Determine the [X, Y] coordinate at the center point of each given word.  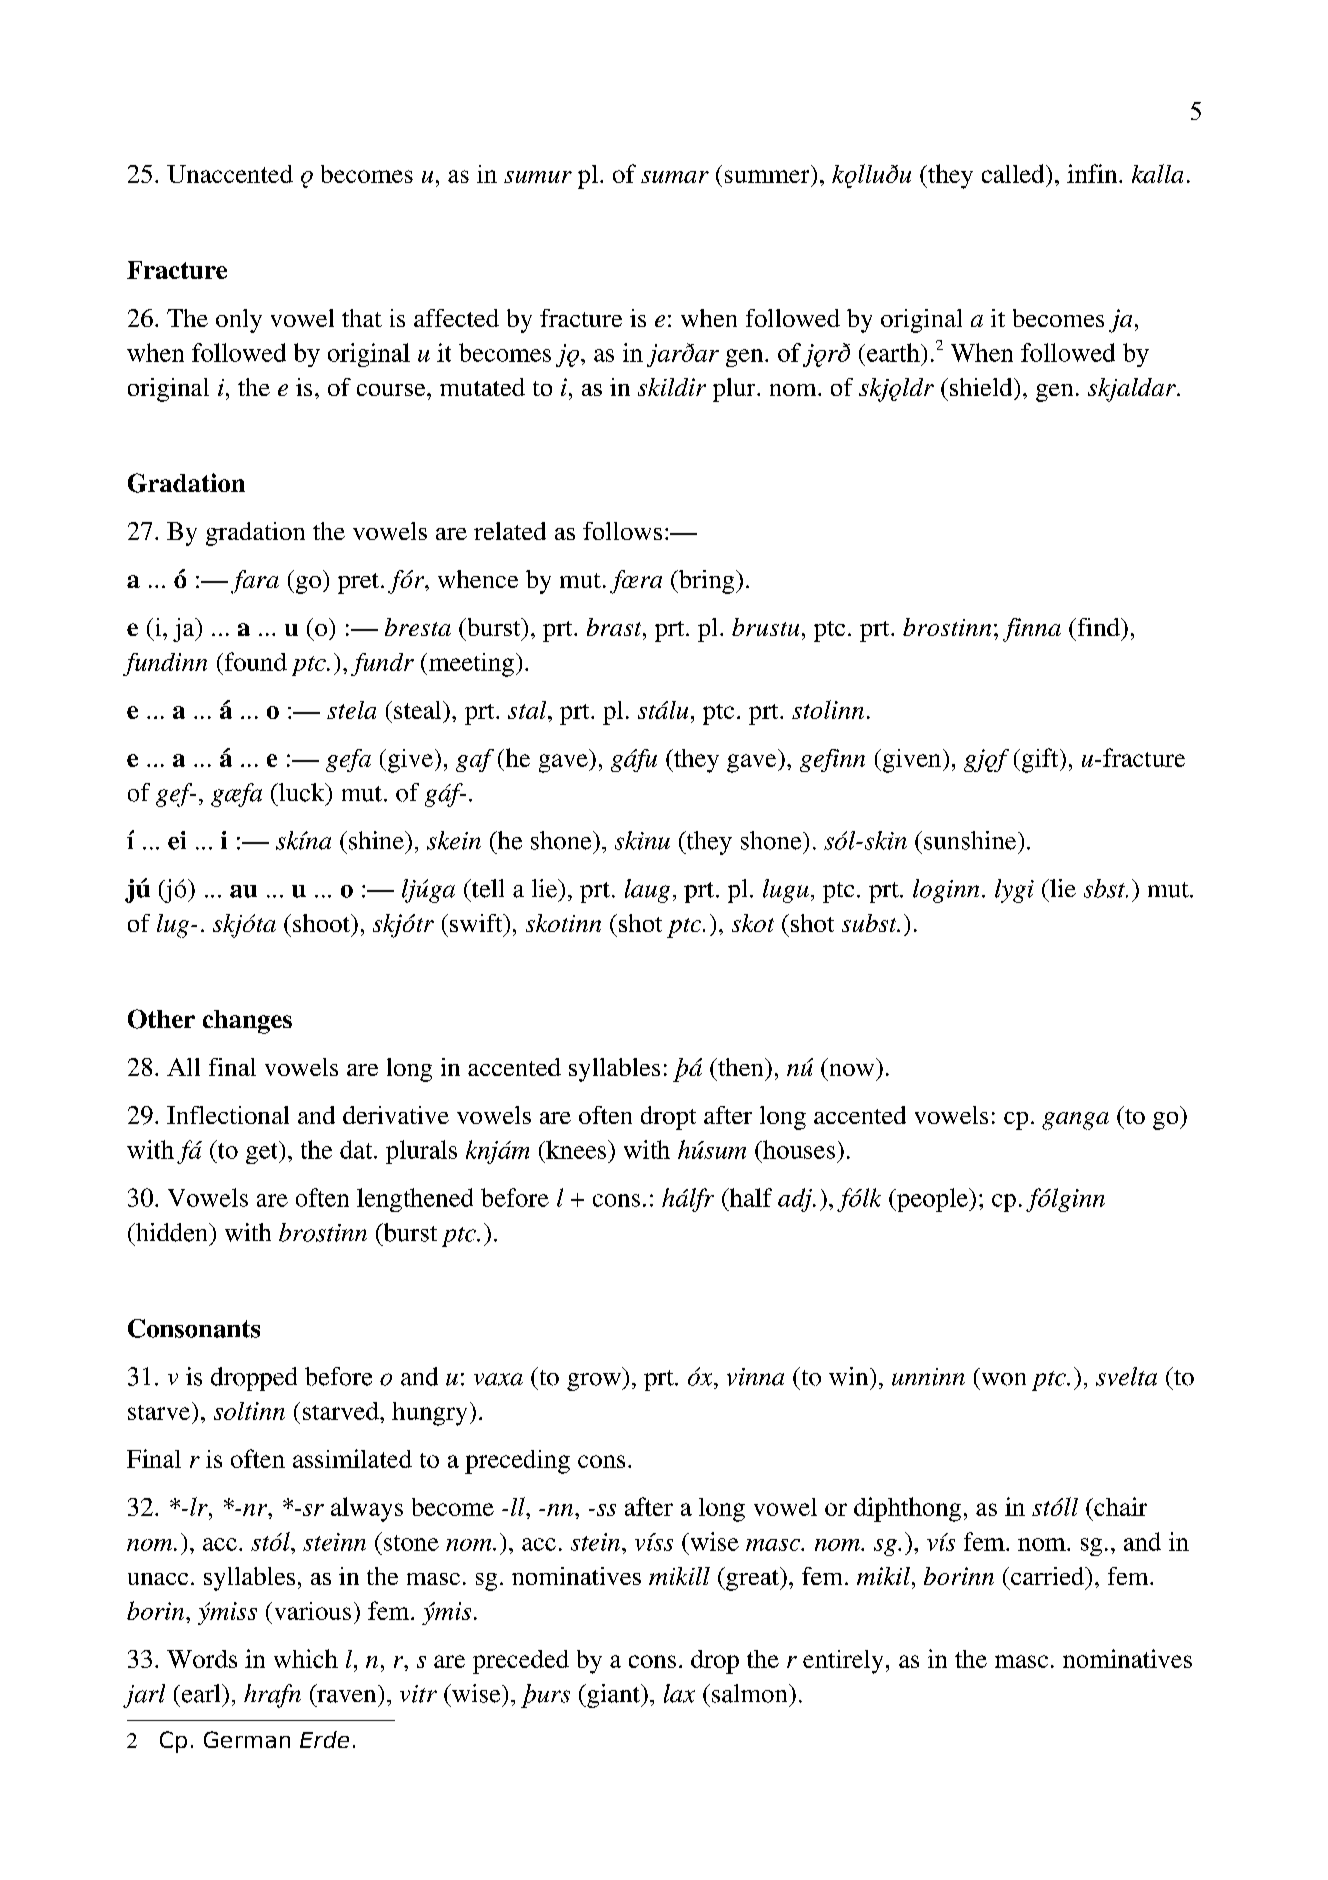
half [749, 1197]
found [254, 661]
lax [679, 1693]
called [1014, 173]
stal [528, 710]
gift [1040, 760]
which [306, 1658]
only [239, 321]
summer [767, 176]
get [263, 1152]
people [932, 1200]
